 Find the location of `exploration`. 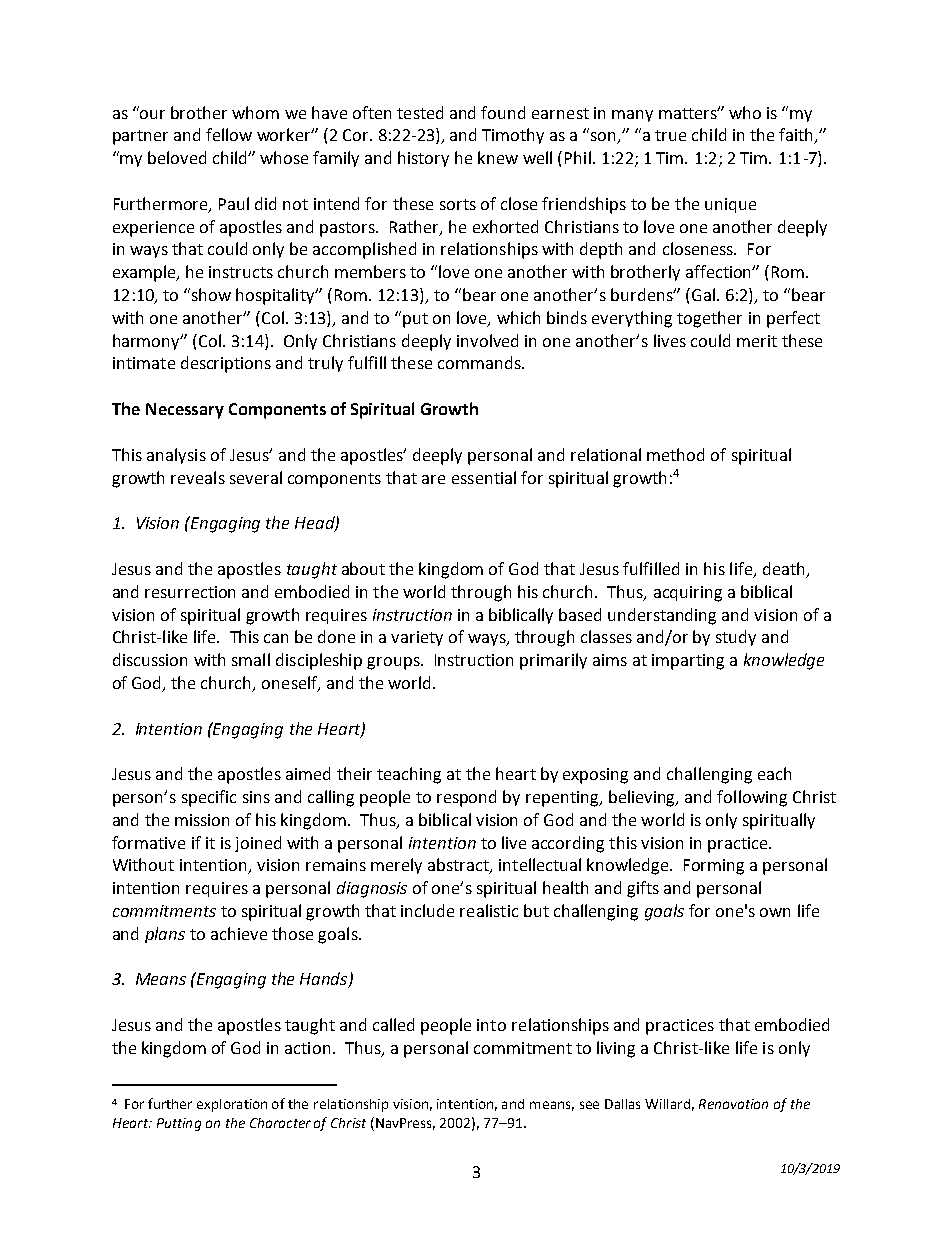

exploration is located at coordinates (232, 1105).
